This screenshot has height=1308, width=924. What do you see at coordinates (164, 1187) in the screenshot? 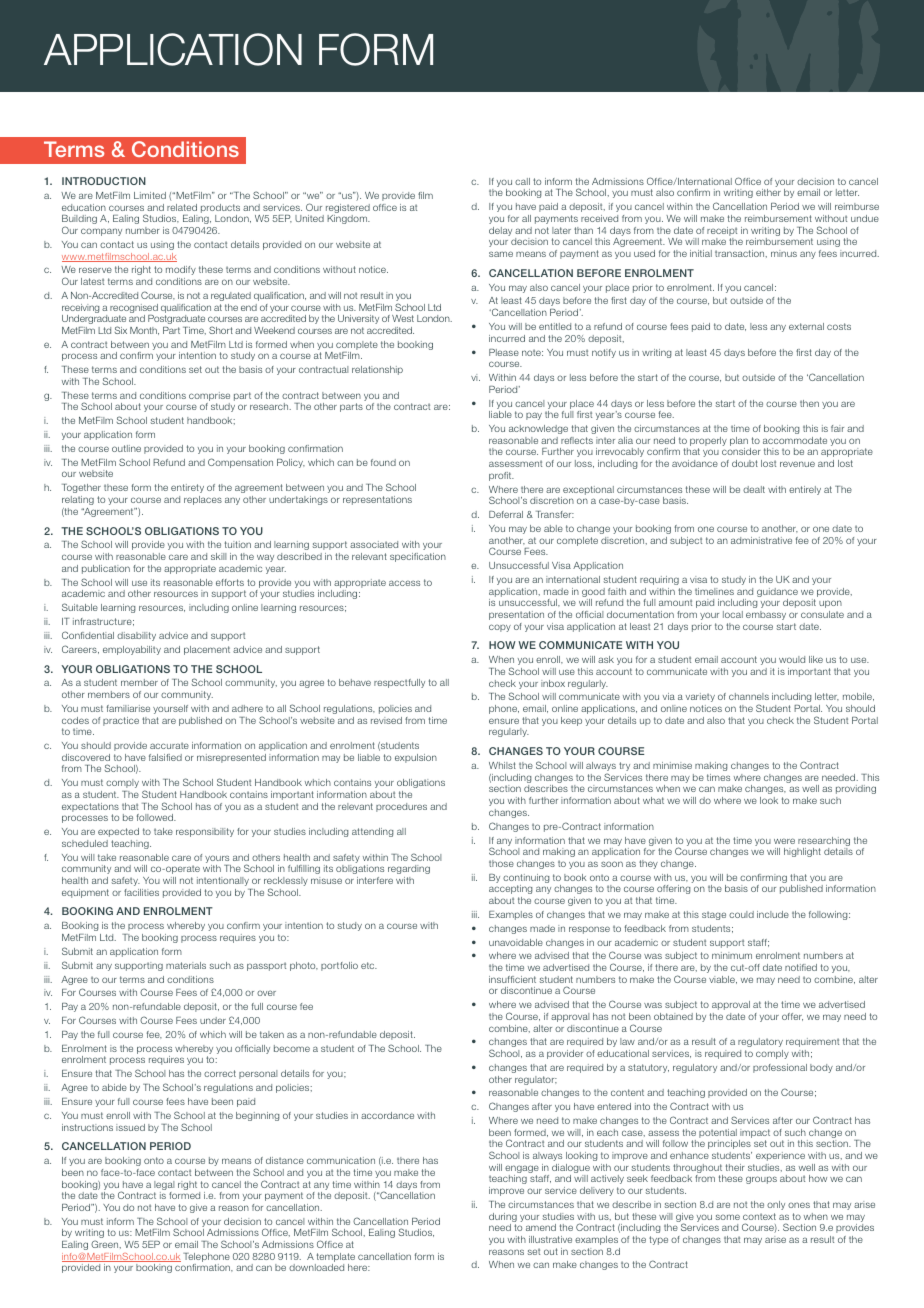
I see `legal` at bounding box center [164, 1187].
